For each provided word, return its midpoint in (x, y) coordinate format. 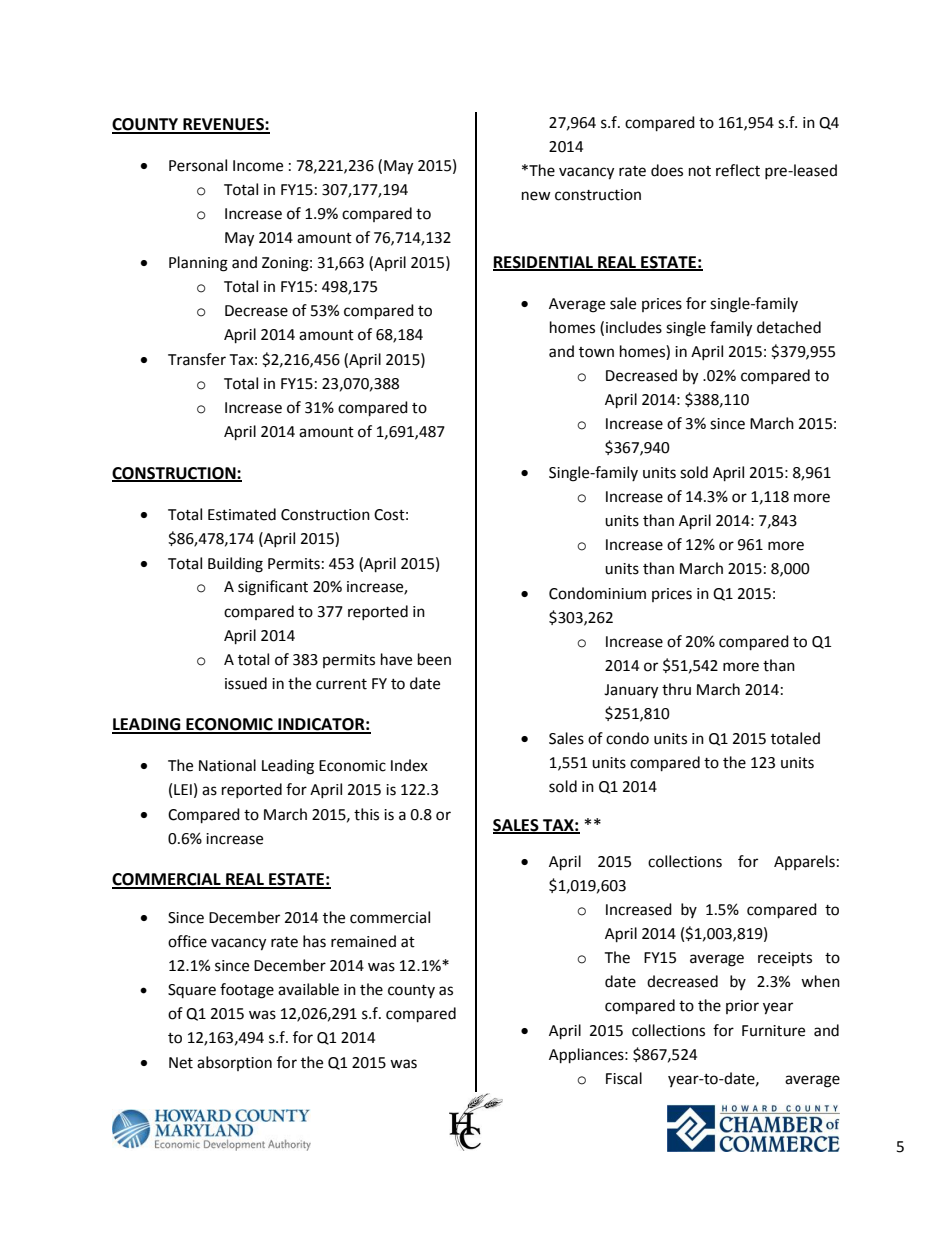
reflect (738, 170)
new (536, 196)
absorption (234, 1063)
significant (273, 588)
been (434, 659)
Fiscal (624, 1078)
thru (676, 689)
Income (258, 166)
